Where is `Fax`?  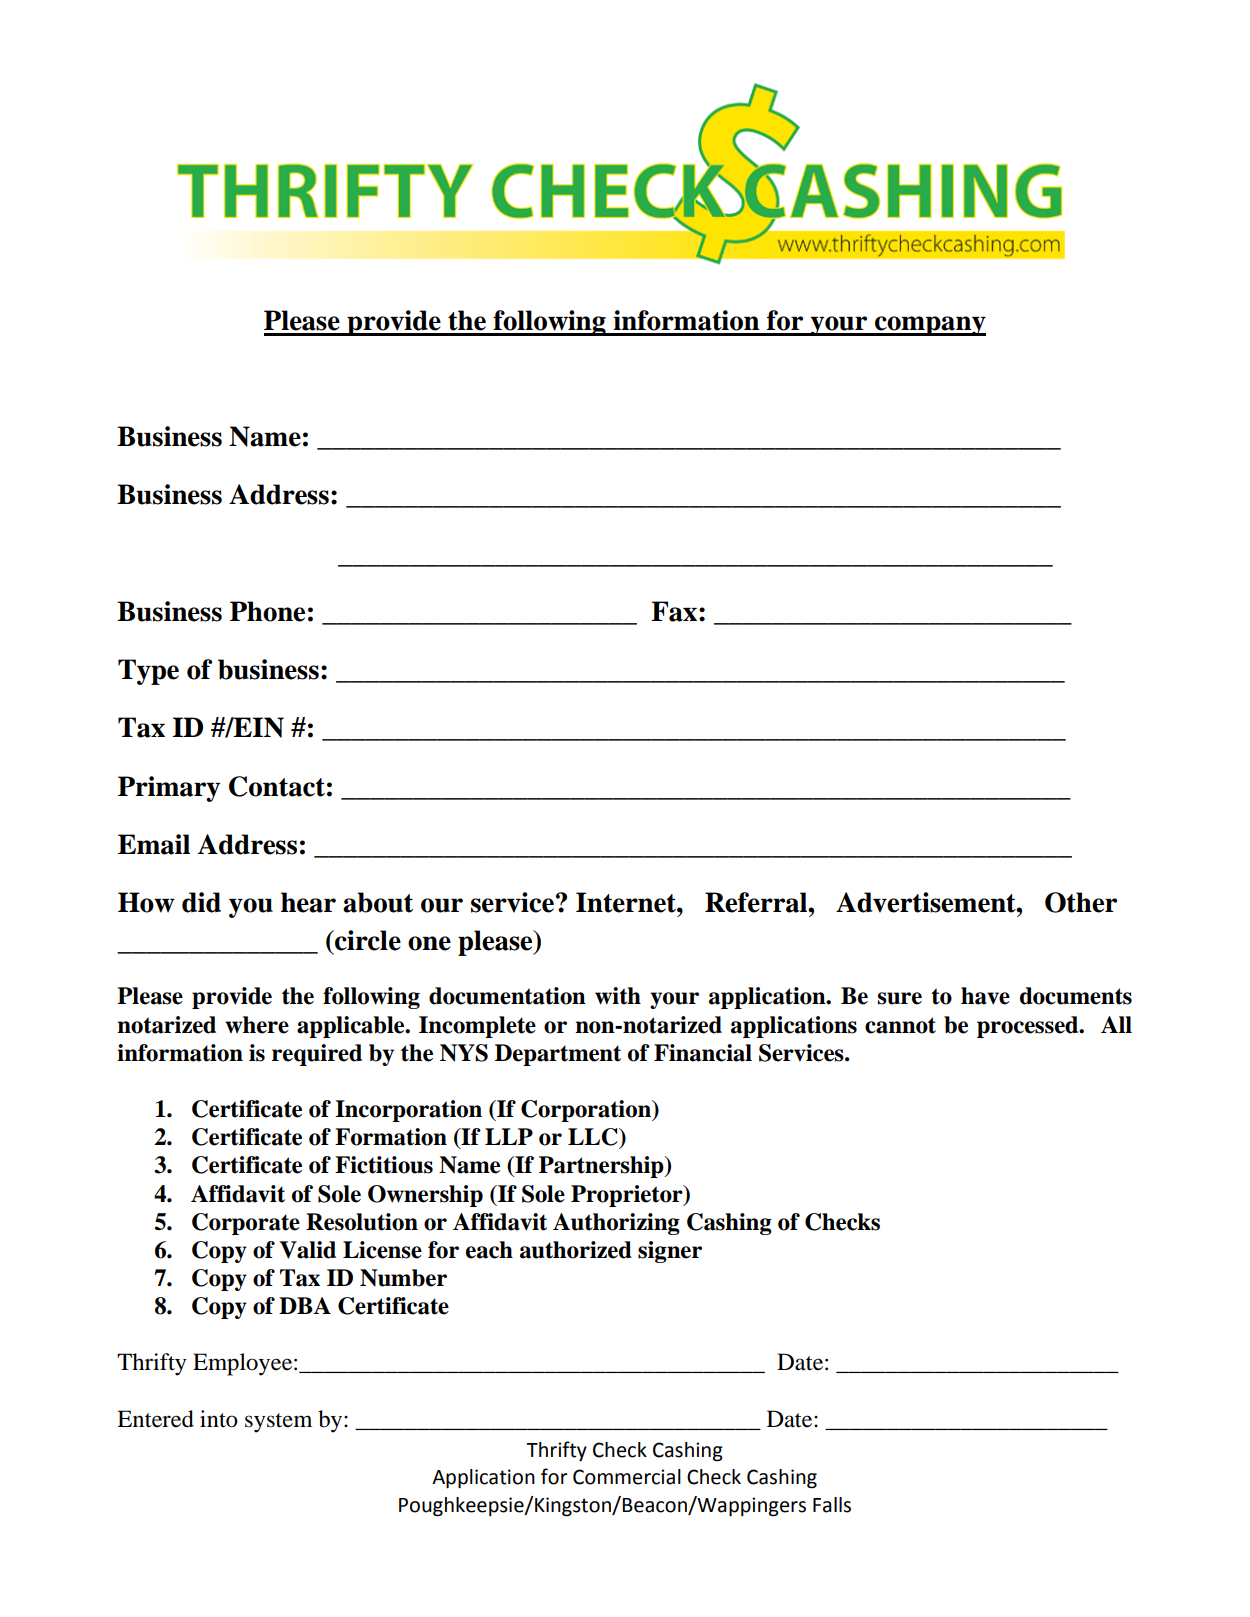
Fax is located at coordinates (674, 611).
